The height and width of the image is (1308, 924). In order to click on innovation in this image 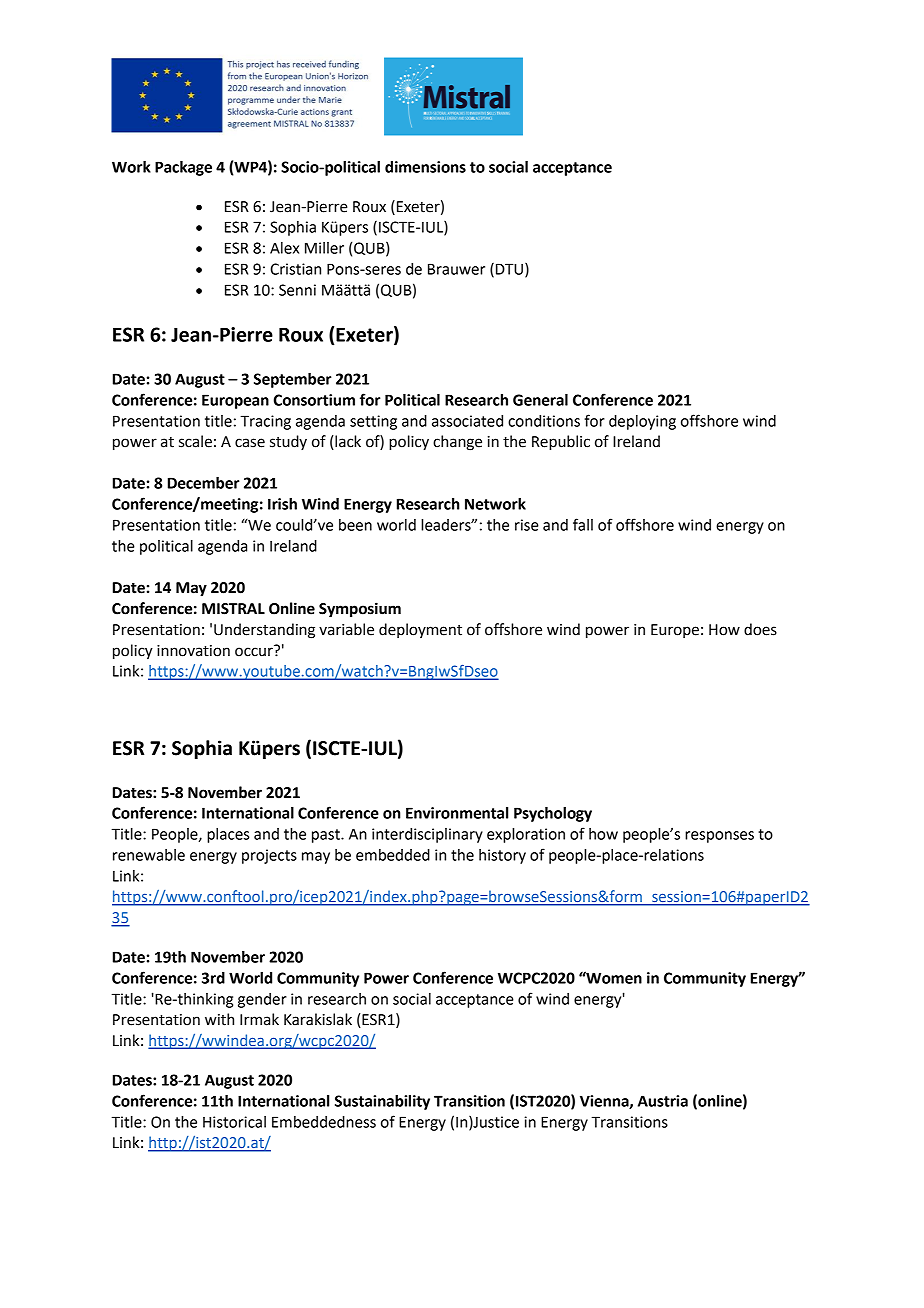, I will do `click(193, 651)`.
